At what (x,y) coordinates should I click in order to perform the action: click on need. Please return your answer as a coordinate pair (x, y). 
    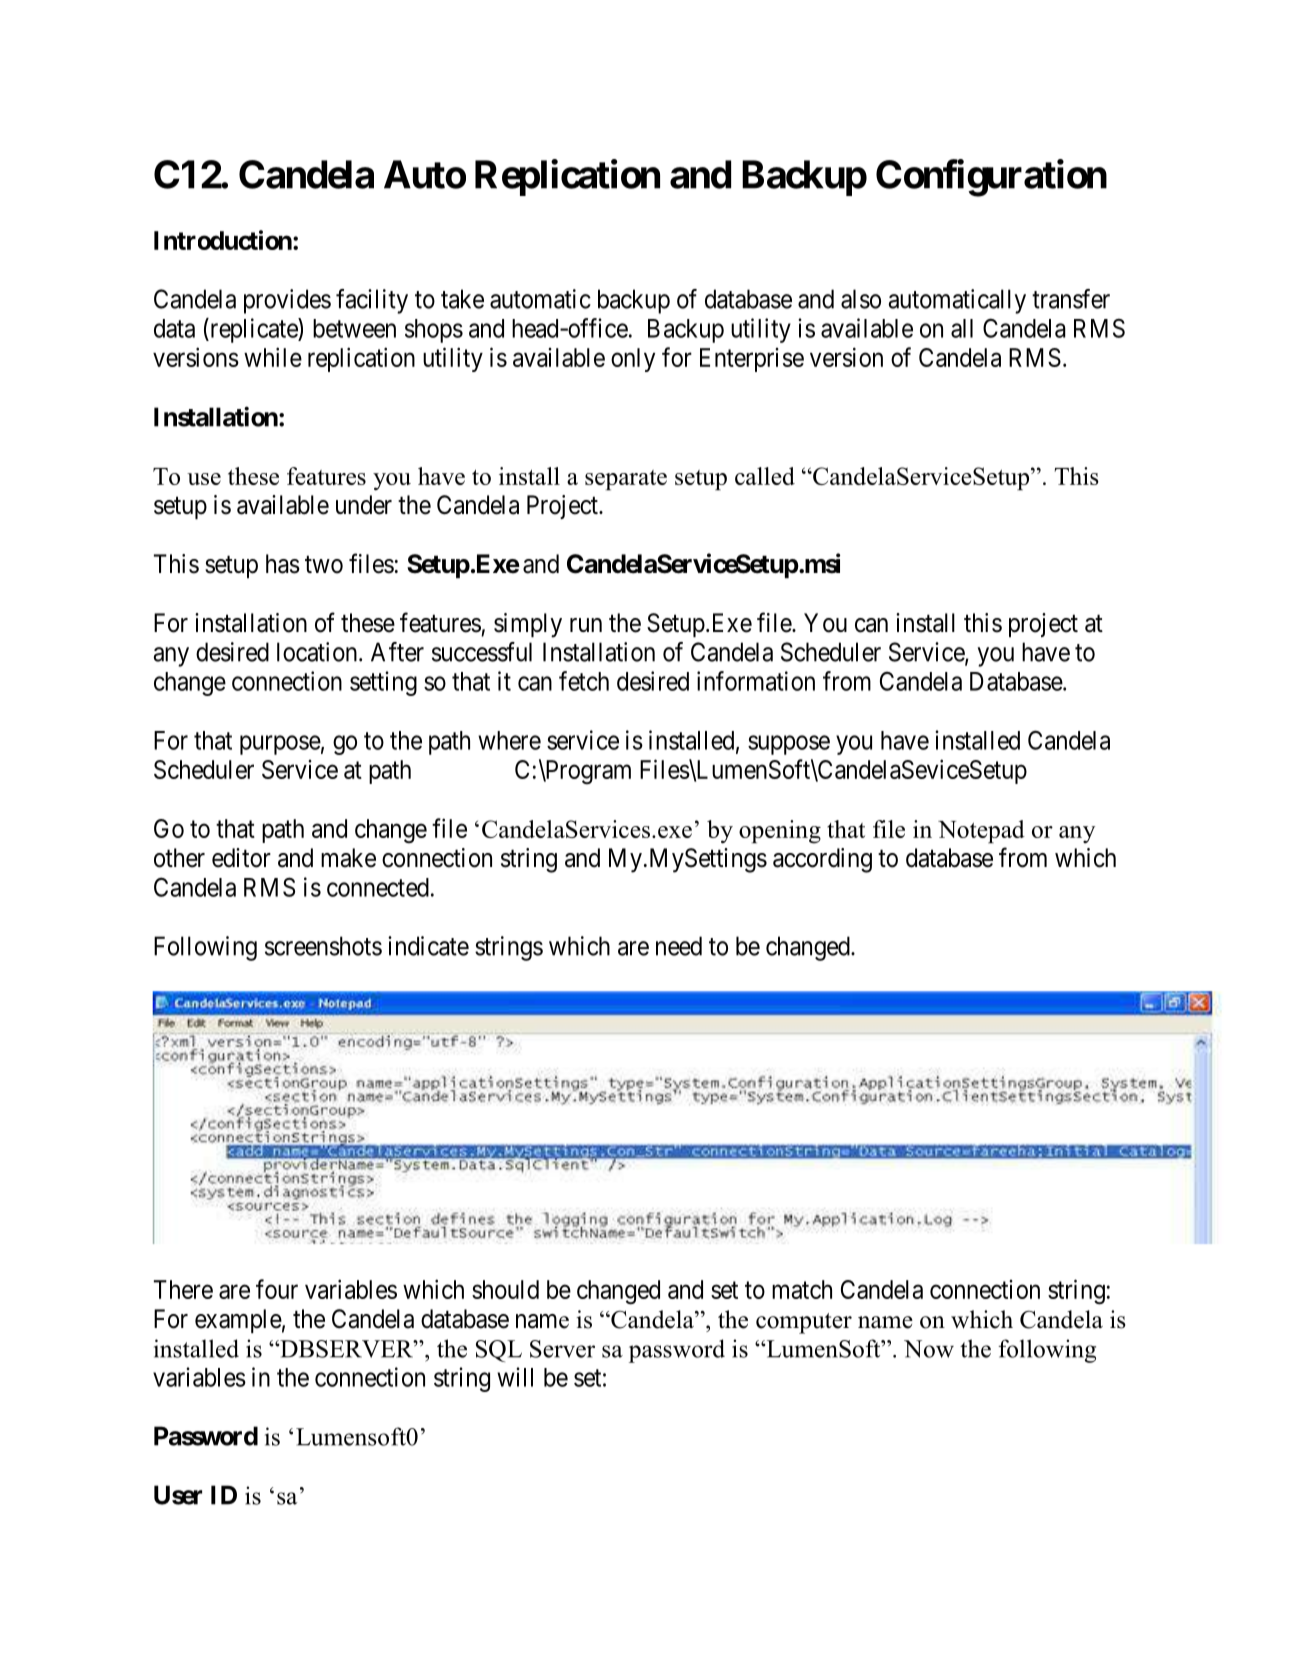
    Looking at the image, I should click on (679, 946).
